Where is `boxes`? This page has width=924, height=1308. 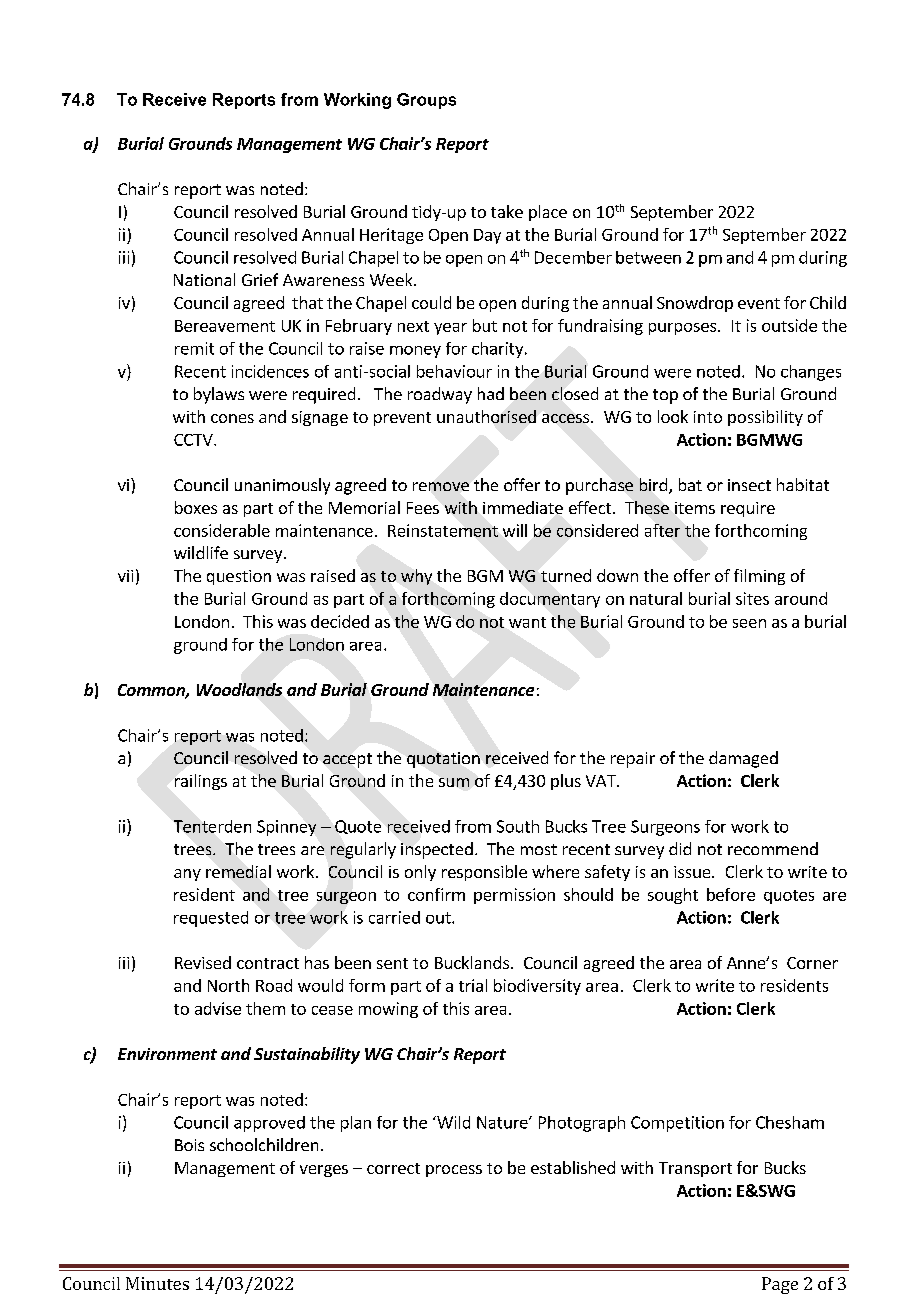 boxes is located at coordinates (196, 507).
